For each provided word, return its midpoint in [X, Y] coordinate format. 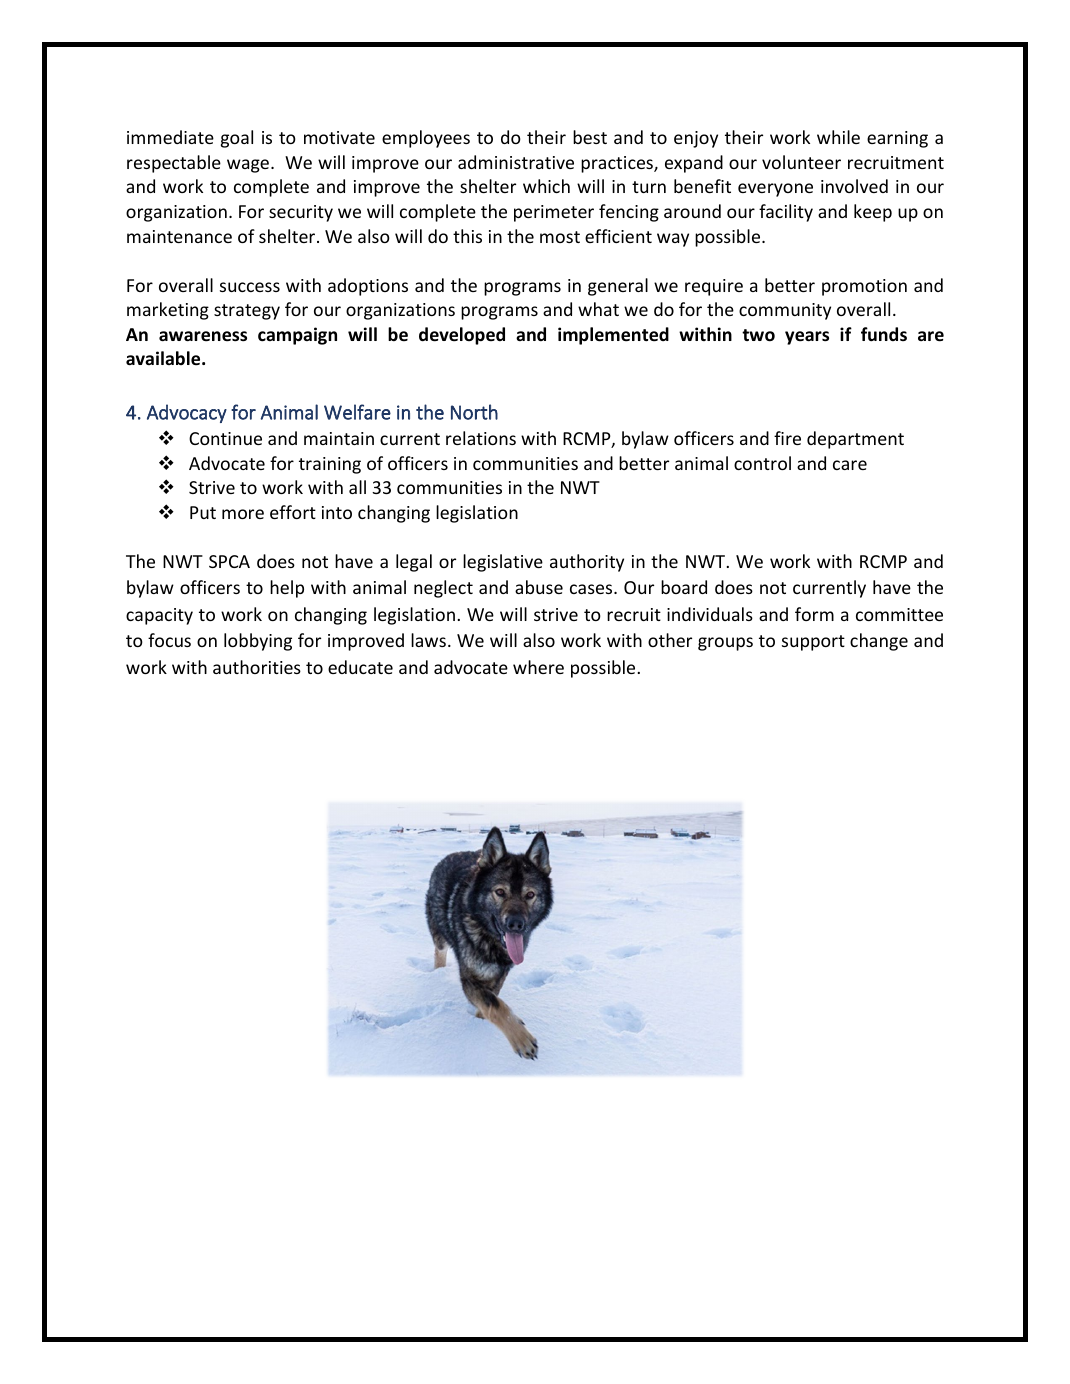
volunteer [801, 162]
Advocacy [187, 413]
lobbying [258, 642]
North [474, 412]
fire [787, 438]
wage [248, 166]
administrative [516, 162]
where [538, 667]
